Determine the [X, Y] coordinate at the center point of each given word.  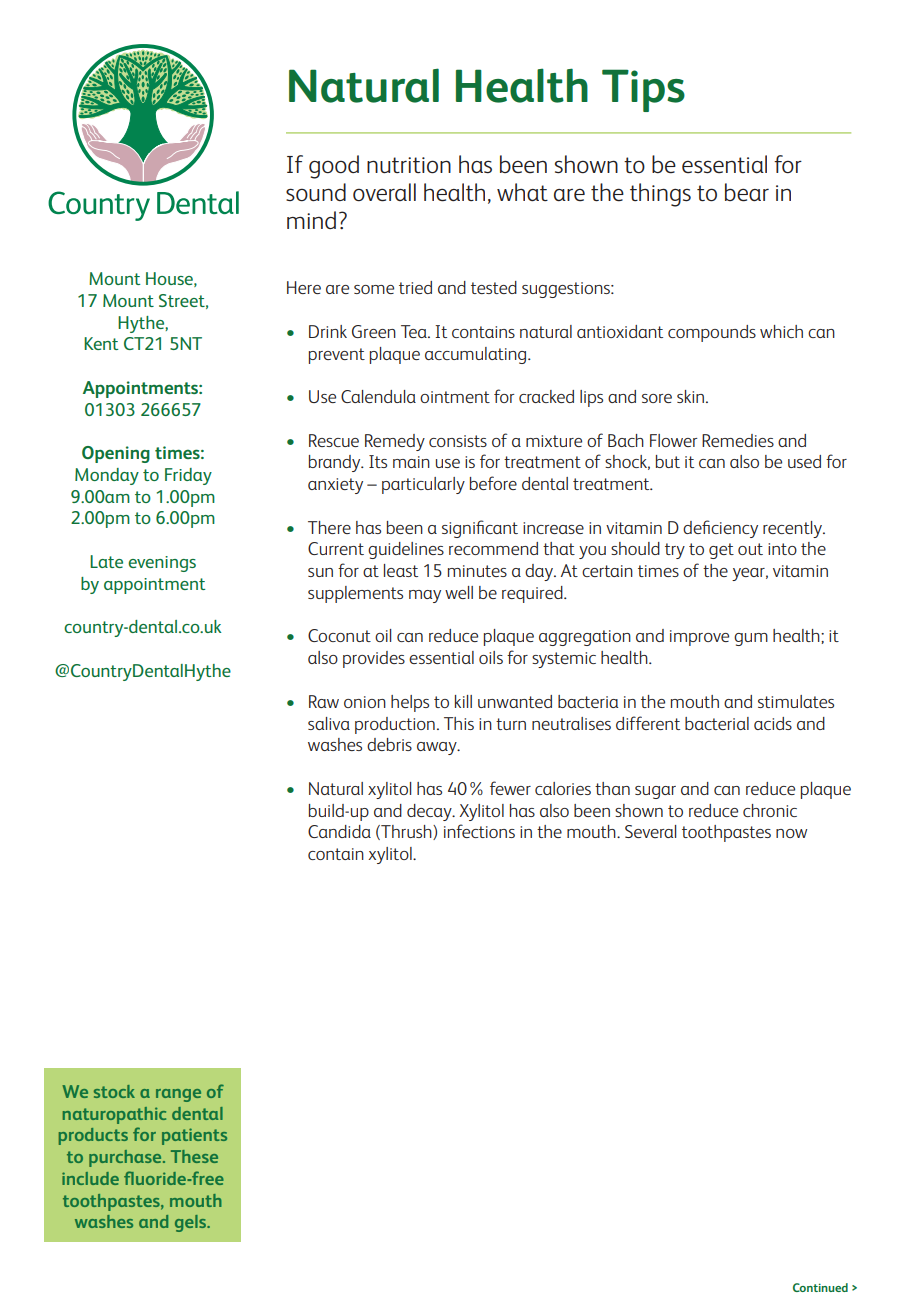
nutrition [409, 165]
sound [316, 192]
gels [191, 1223]
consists [458, 441]
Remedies [738, 440]
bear [747, 192]
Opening [116, 454]
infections [479, 831]
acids [773, 723]
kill [463, 701]
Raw [324, 701]
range [178, 1095]
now [791, 833]
